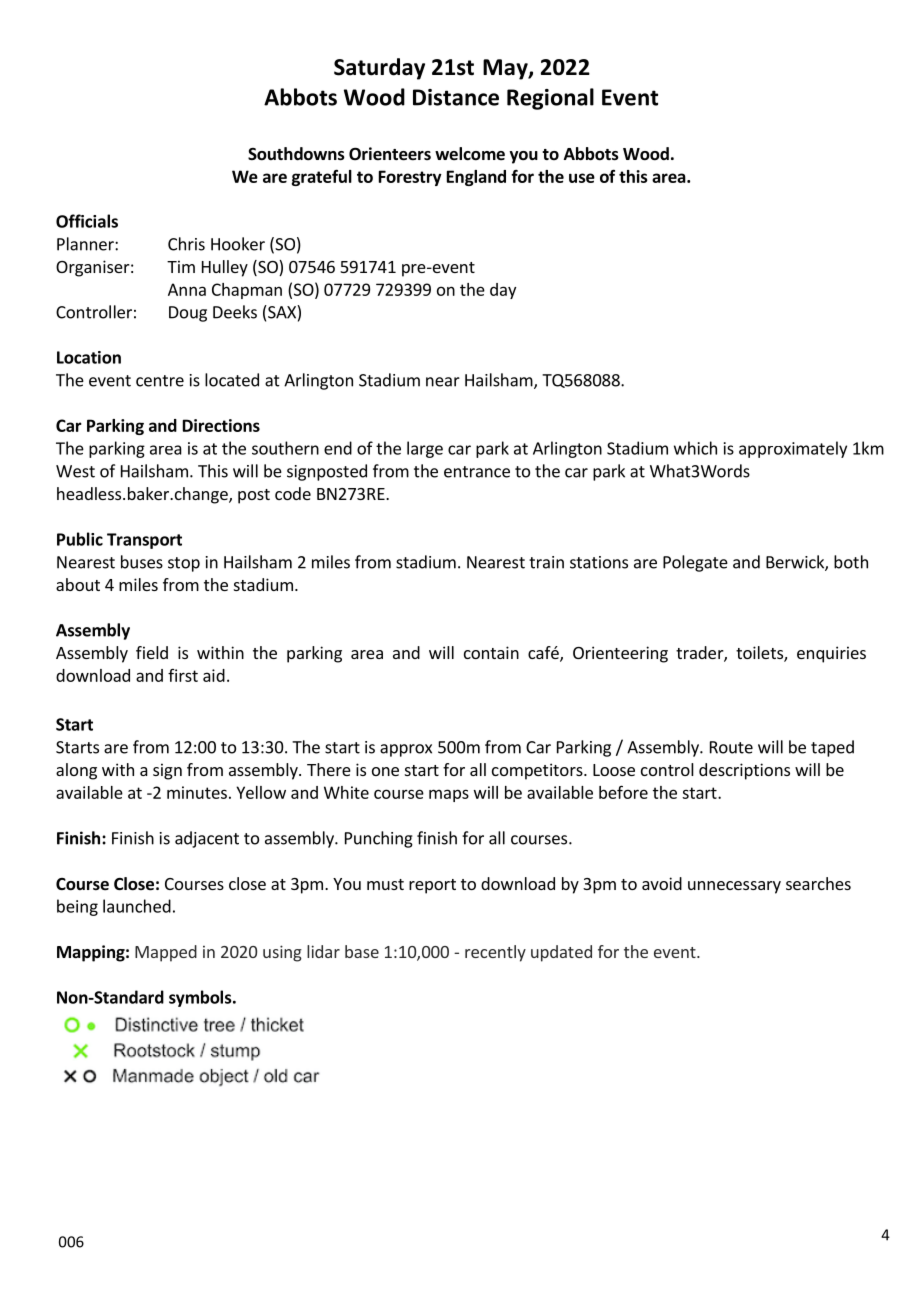  What do you see at coordinates (166, 953) in the page?
I see `Mapped` at bounding box center [166, 953].
